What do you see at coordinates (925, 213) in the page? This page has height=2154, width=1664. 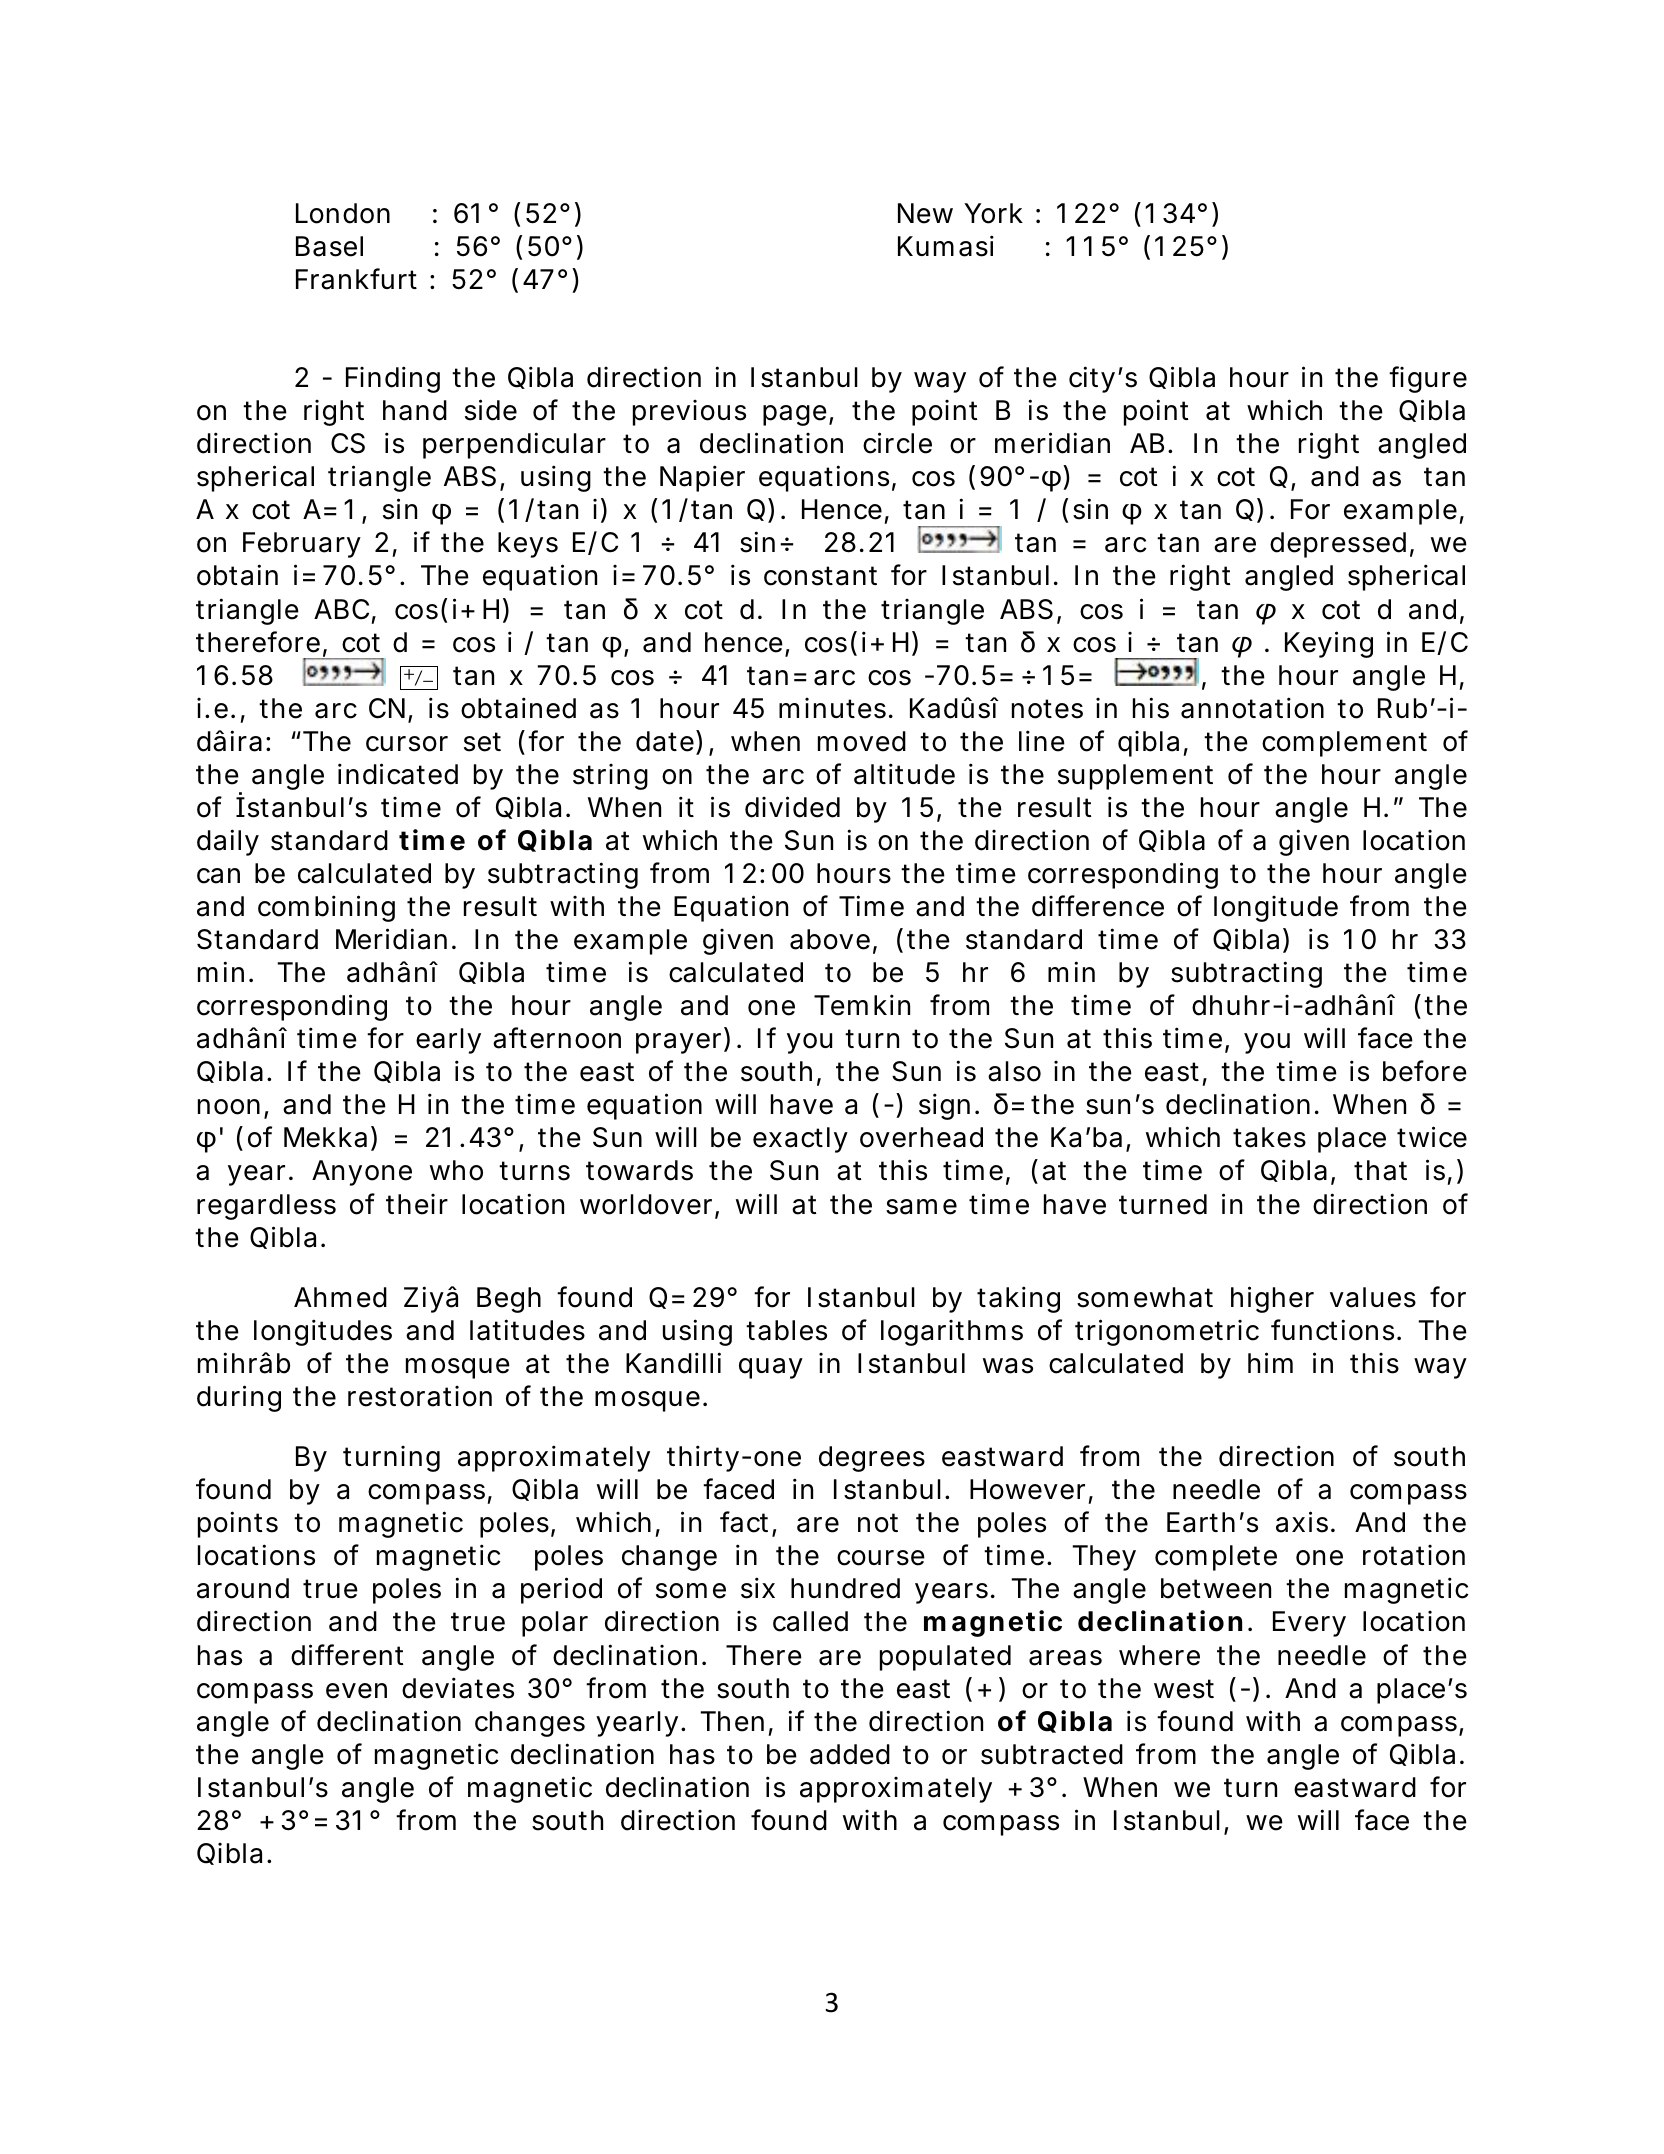 I see `New` at bounding box center [925, 213].
